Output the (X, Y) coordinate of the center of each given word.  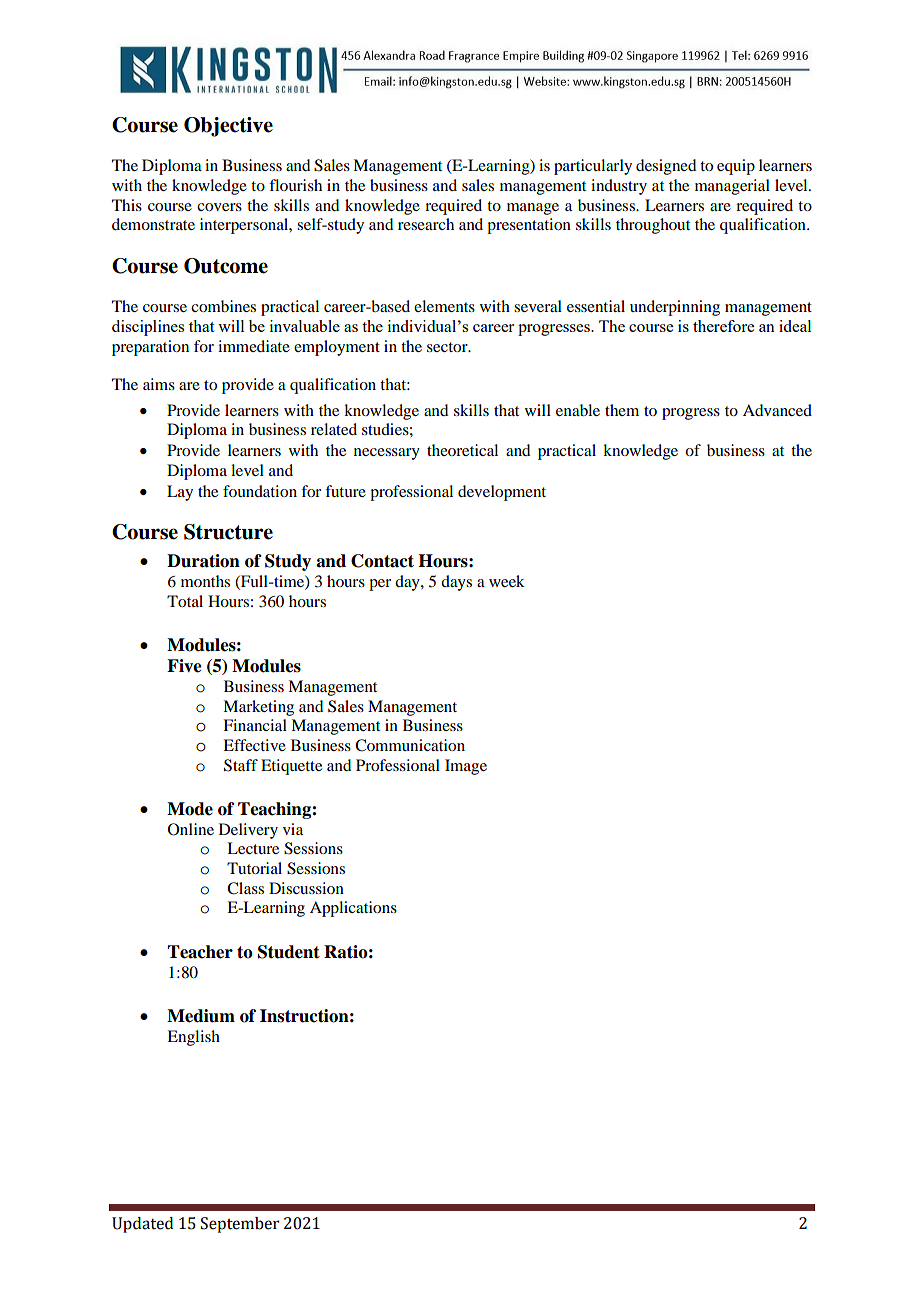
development (502, 493)
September (240, 1225)
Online (191, 829)
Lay (180, 493)
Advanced (777, 410)
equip (736, 167)
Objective (228, 127)
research (426, 224)
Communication (410, 745)
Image (466, 767)
